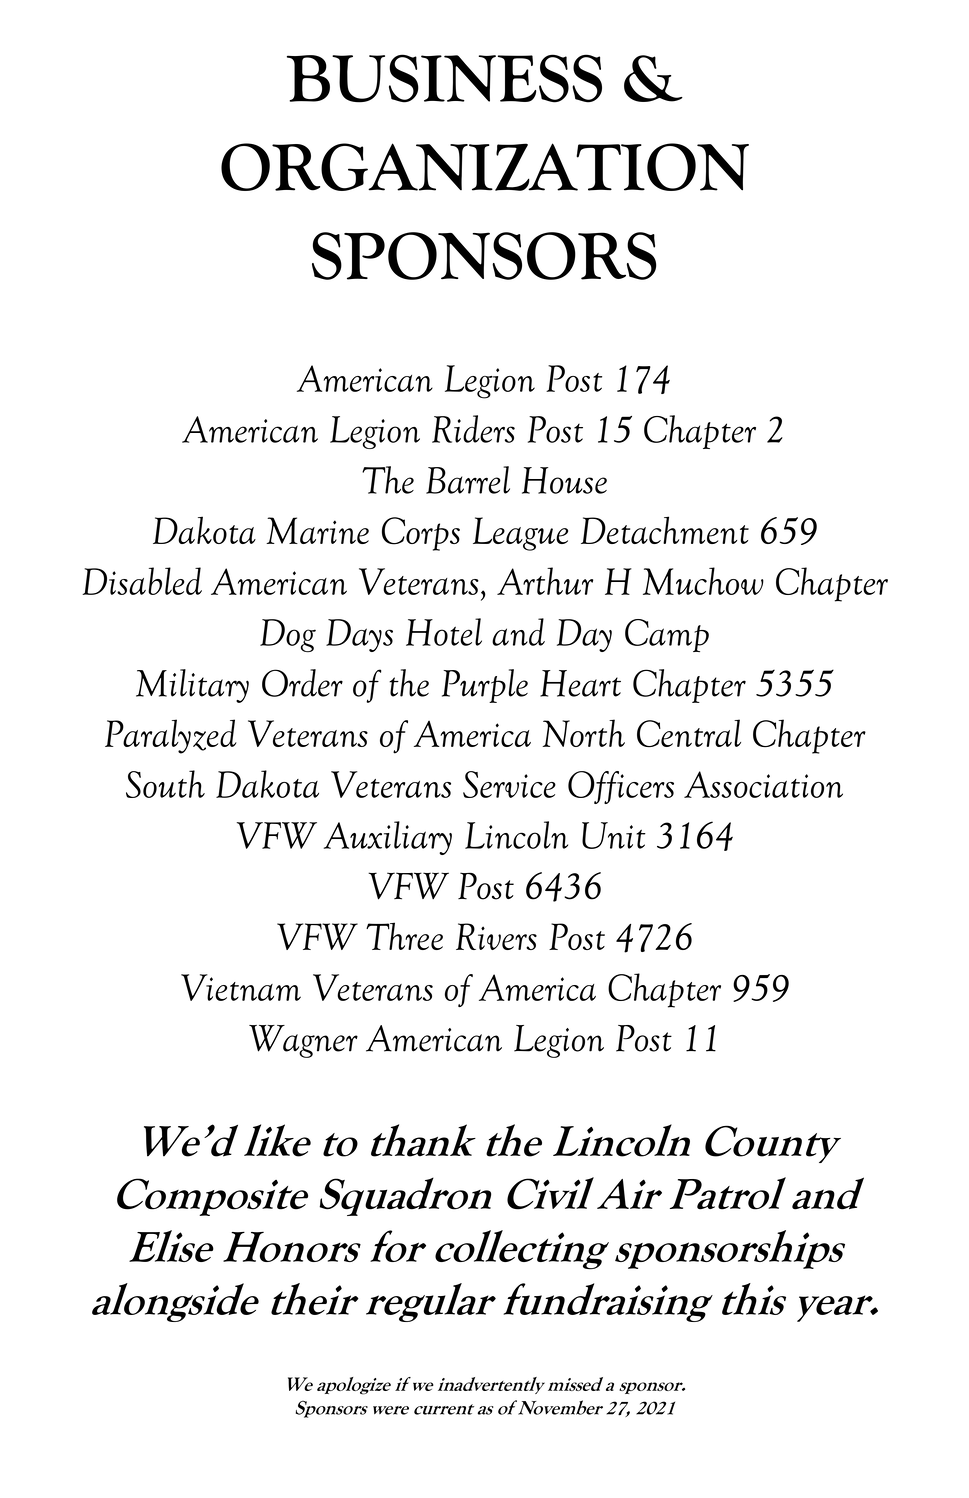  I want to click on Rivers, so click(496, 936).
